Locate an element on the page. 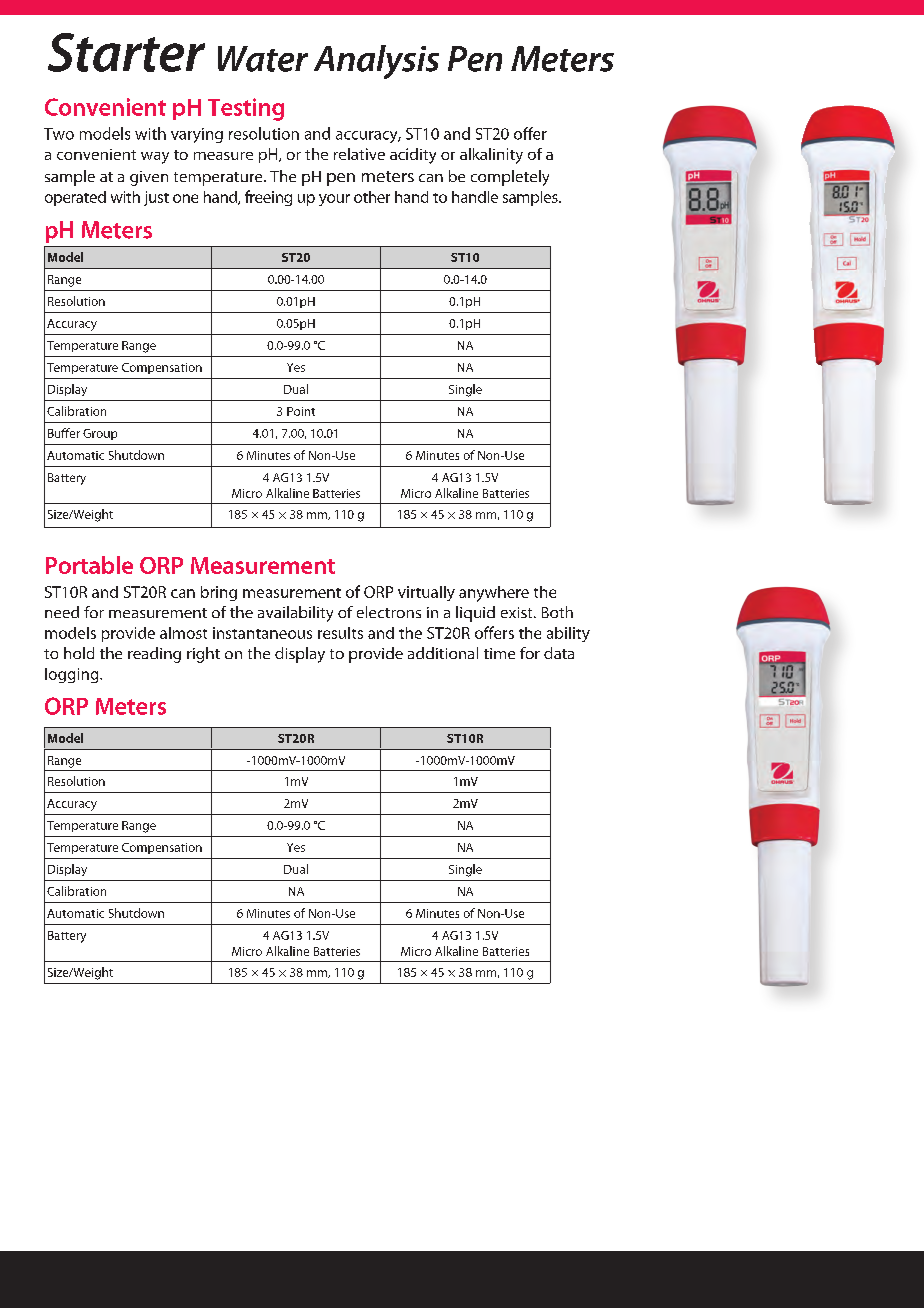  results is located at coordinates (340, 633).
